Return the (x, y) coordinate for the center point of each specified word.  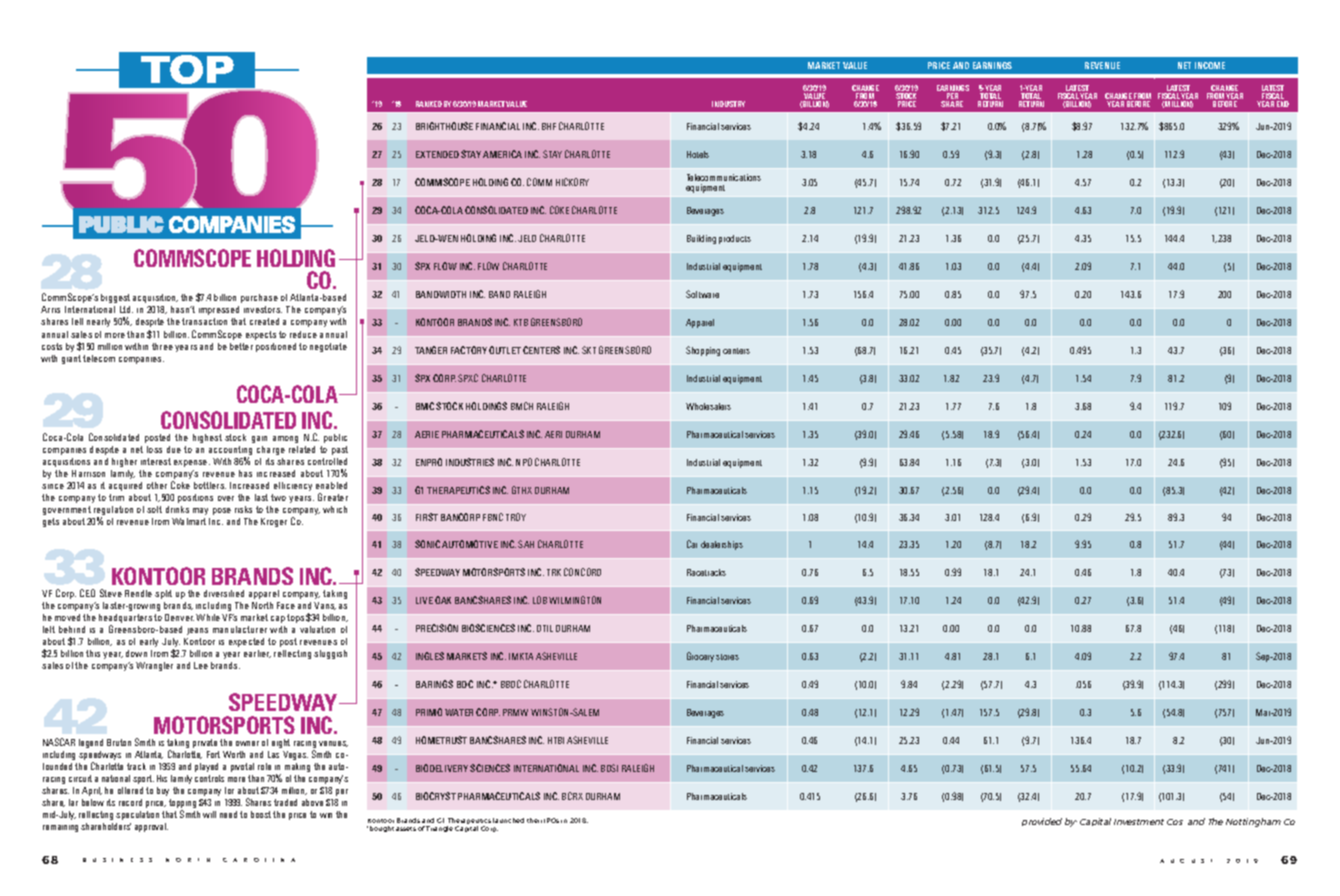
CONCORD (582, 572)
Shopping (703, 351)
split (163, 594)
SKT (589, 350)
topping (182, 805)
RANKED (429, 104)
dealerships (722, 545)
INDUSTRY (728, 104)
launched (508, 820)
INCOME (1210, 65)
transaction (204, 321)
